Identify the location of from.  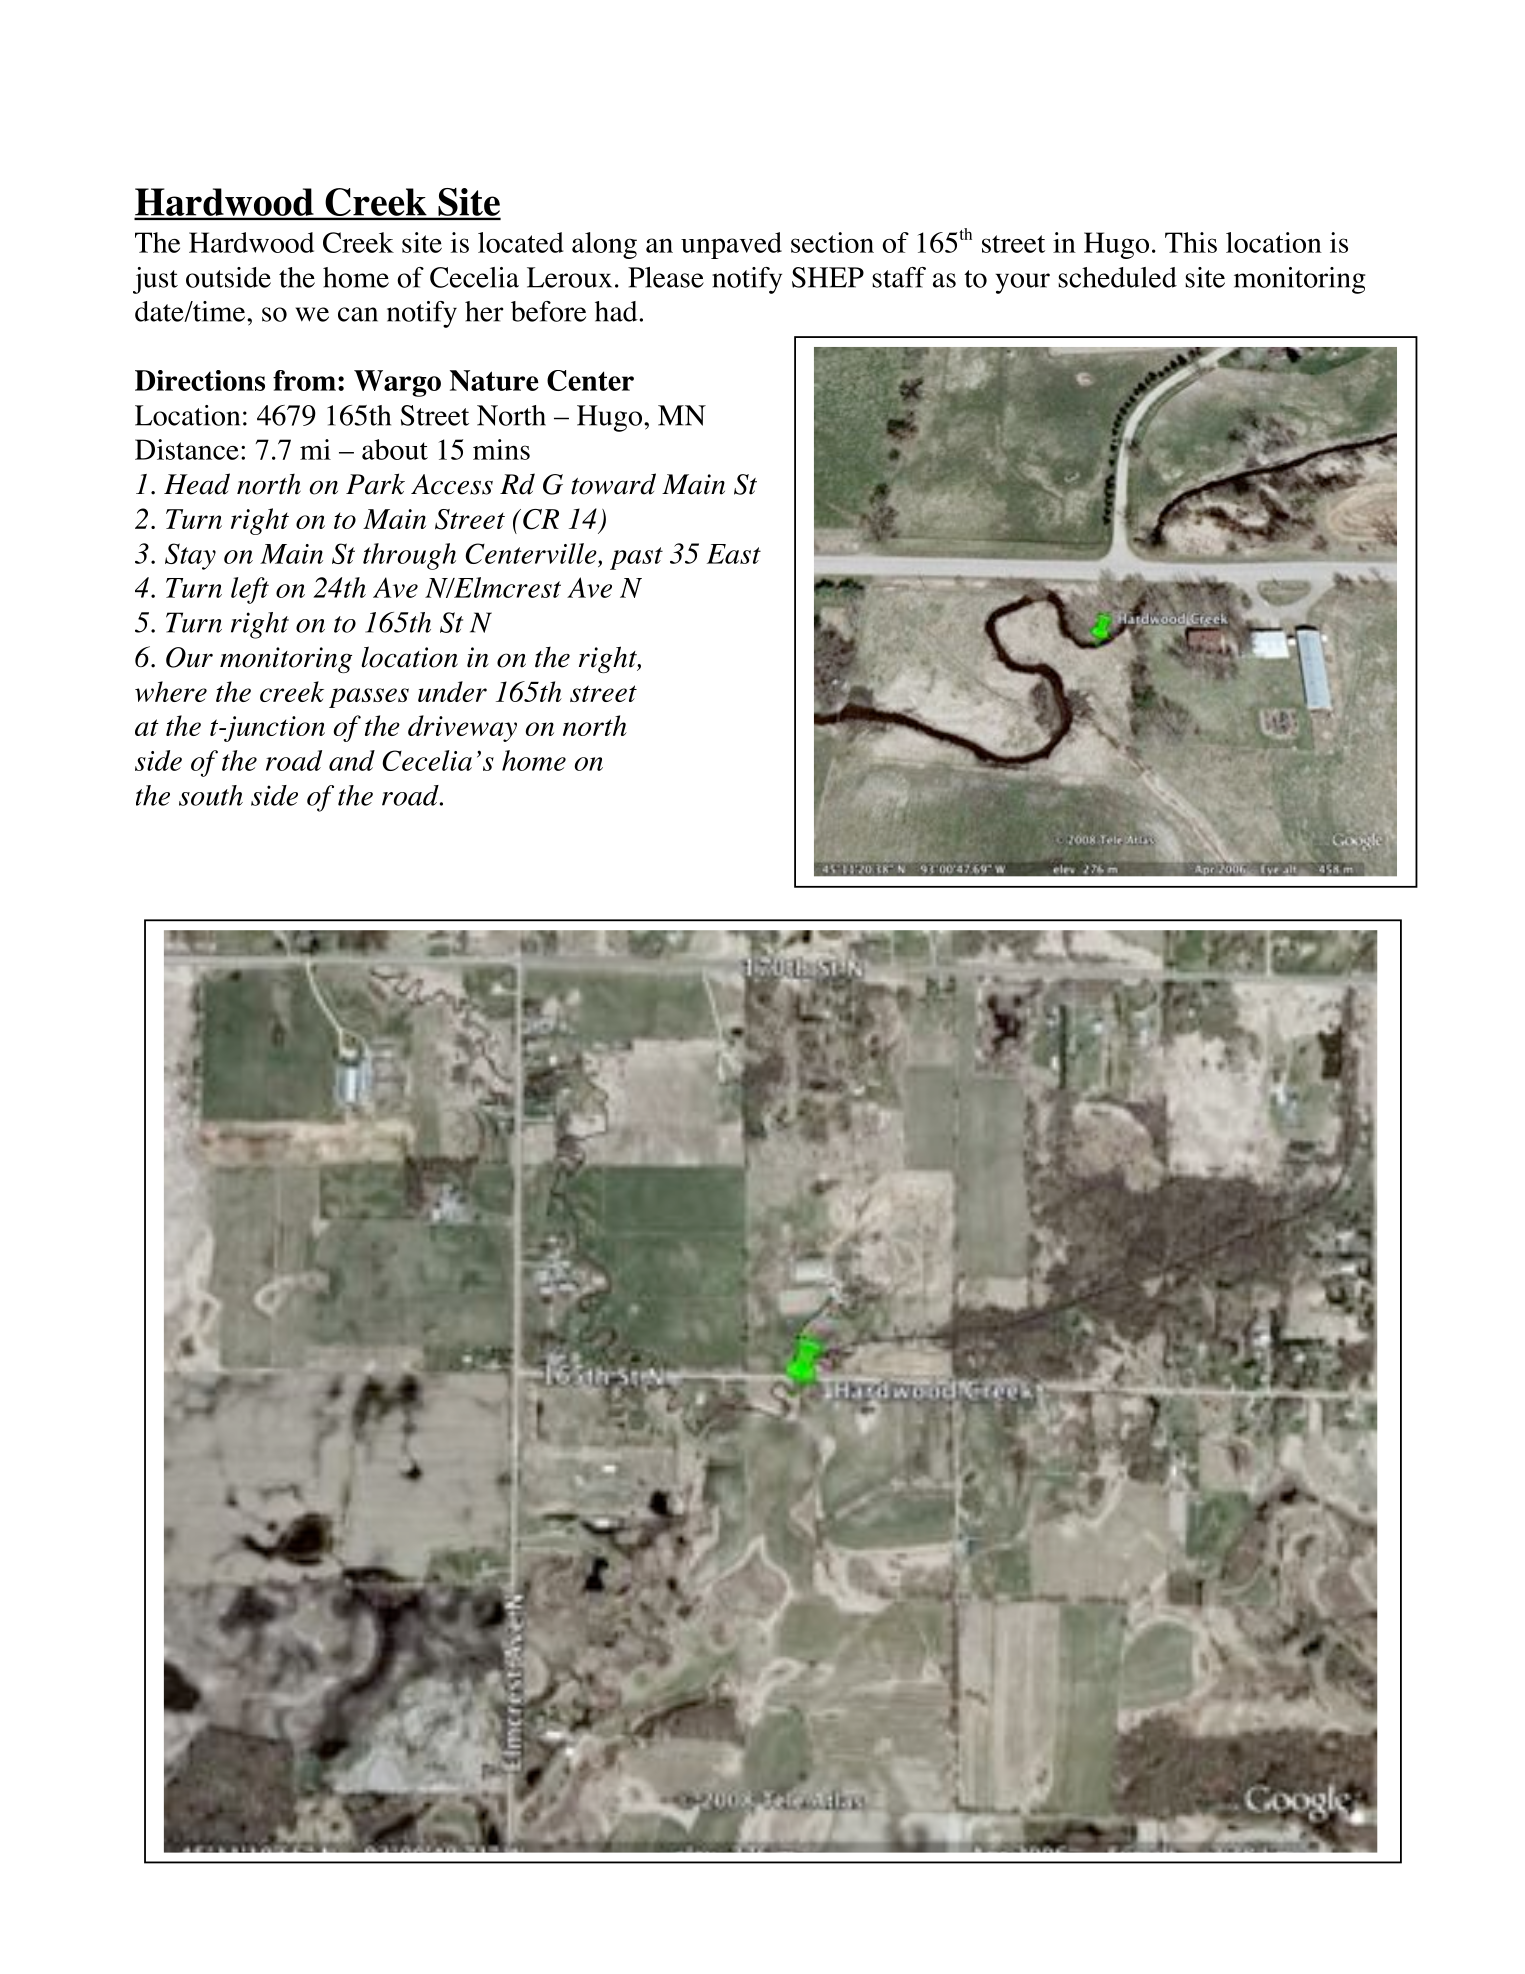
(304, 380).
